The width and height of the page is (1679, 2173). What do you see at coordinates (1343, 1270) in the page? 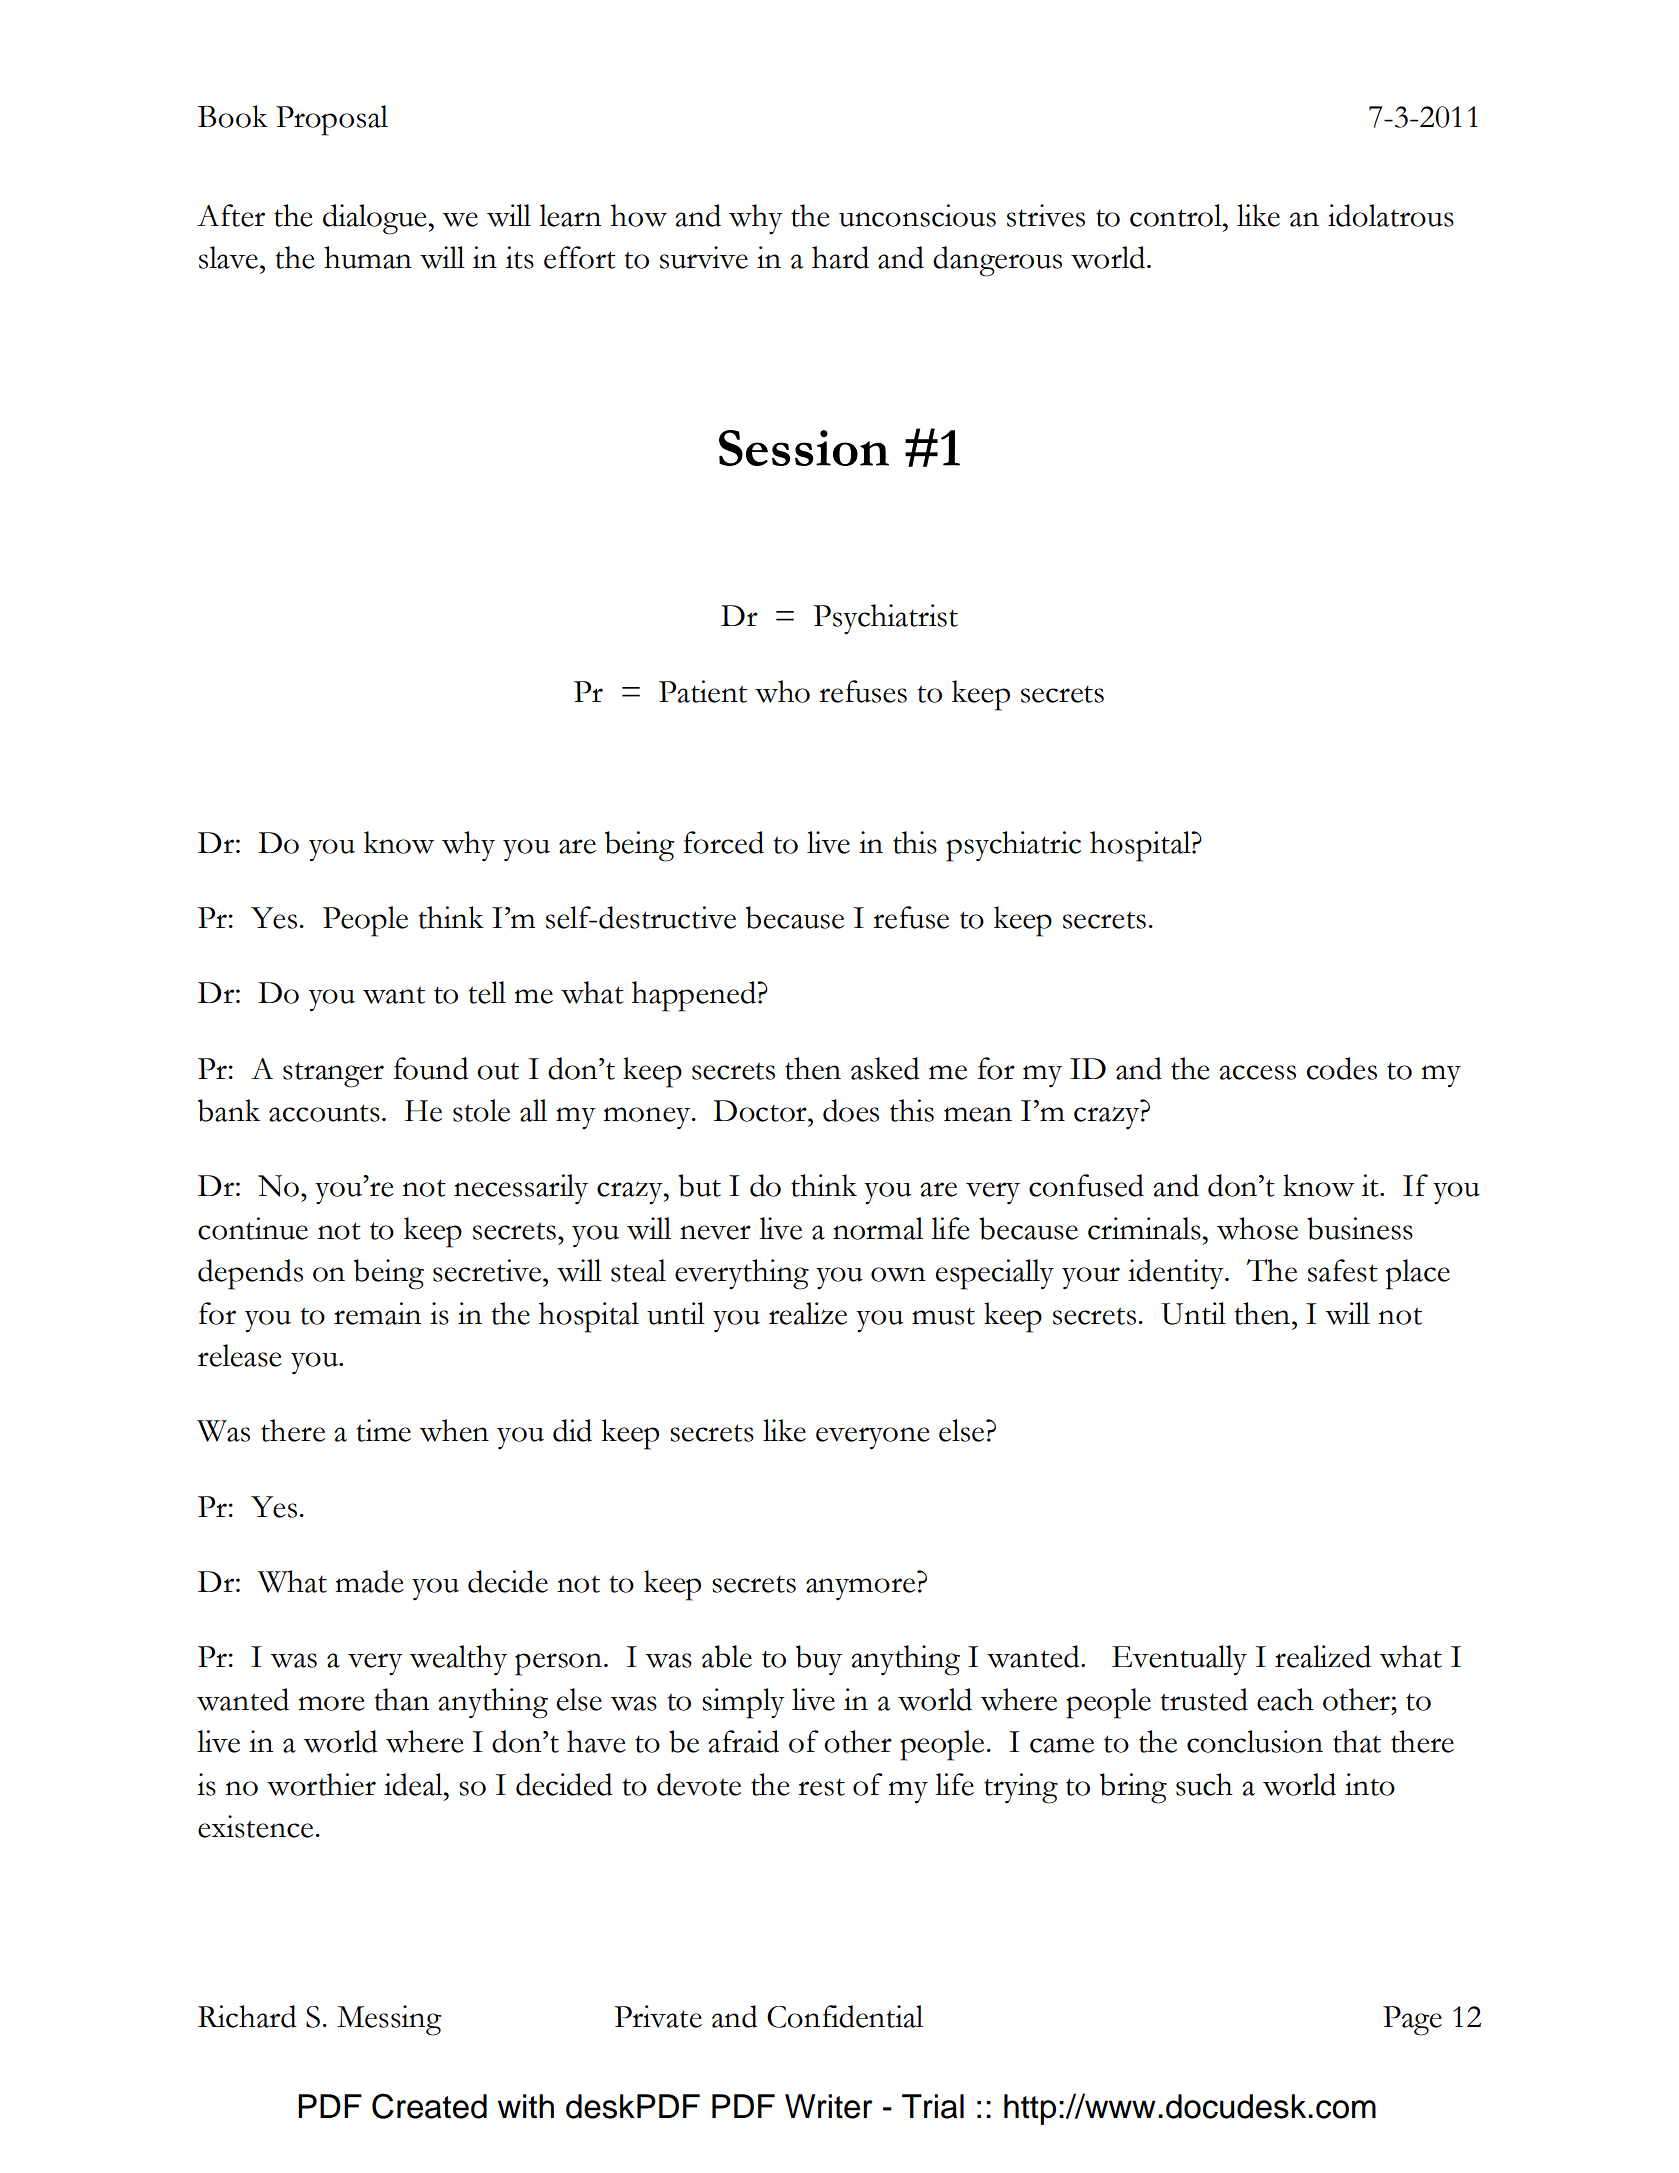
I see `safest` at bounding box center [1343, 1270].
